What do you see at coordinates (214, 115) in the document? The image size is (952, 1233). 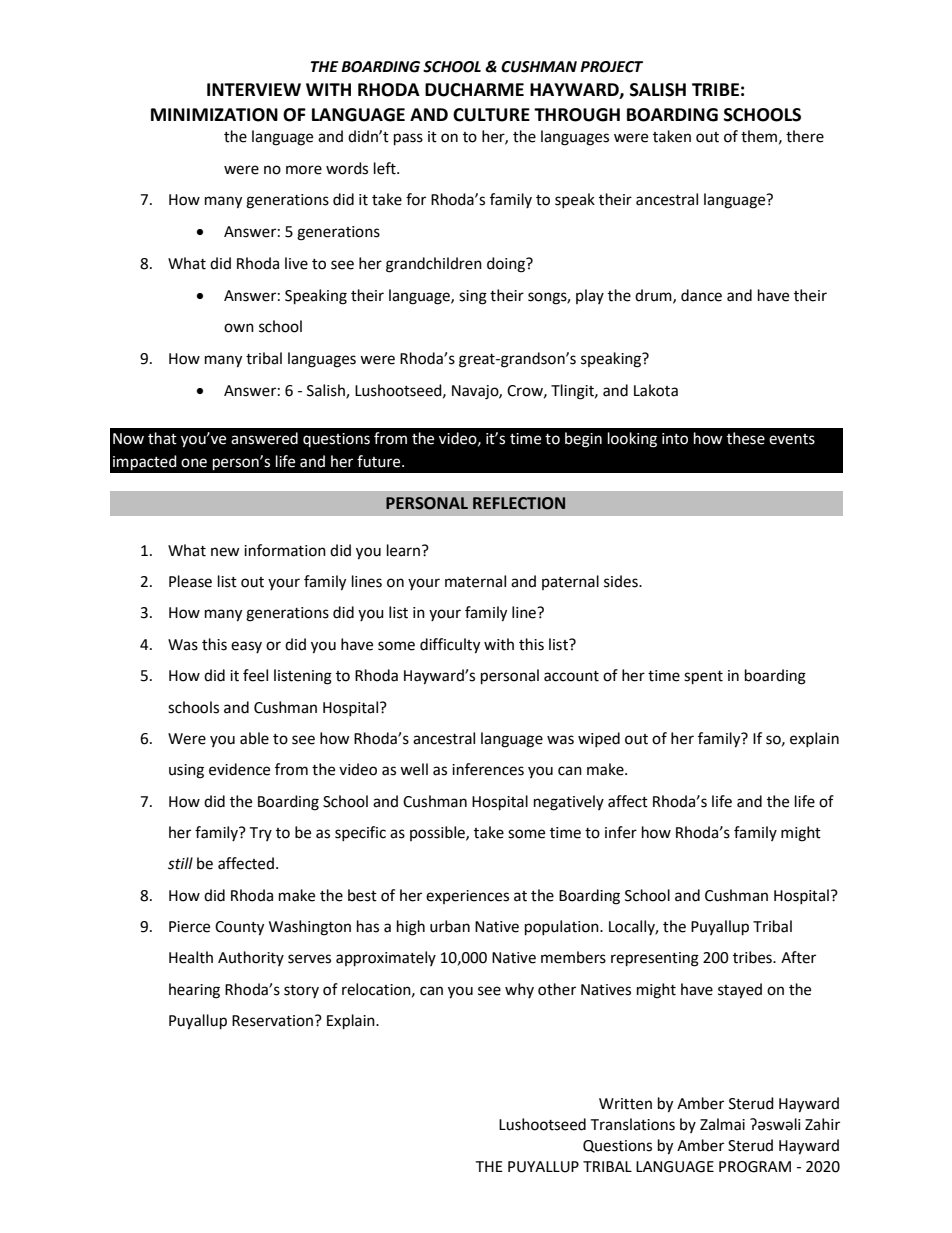 I see `MINIMIZATION` at bounding box center [214, 115].
